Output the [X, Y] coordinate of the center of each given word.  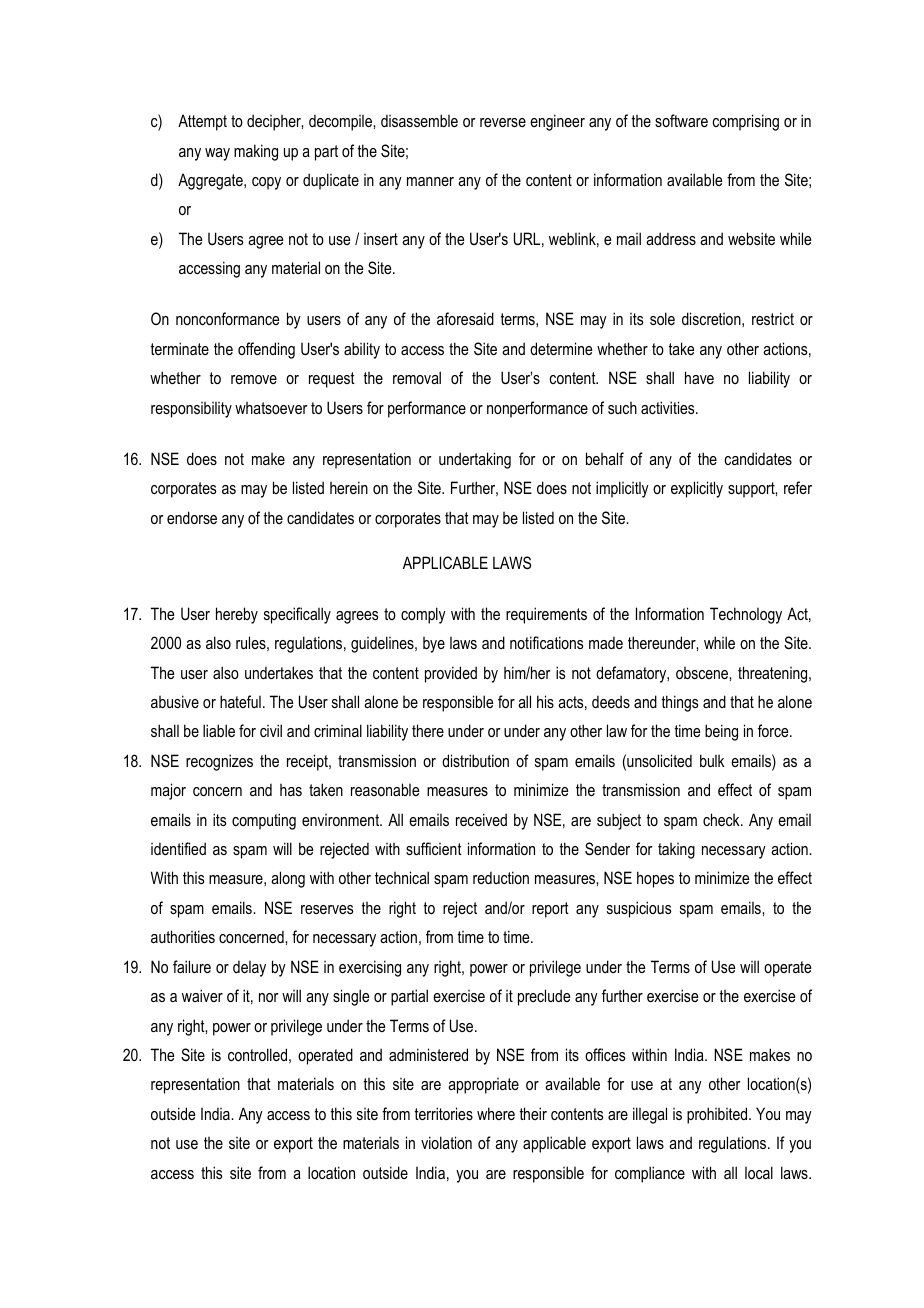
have [699, 377]
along [288, 879]
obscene [703, 673]
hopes [655, 879]
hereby [237, 615]
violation [446, 1142]
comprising [745, 122]
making [256, 152]
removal [417, 377]
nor [269, 997]
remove [254, 379]
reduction [501, 877]
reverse [503, 122]
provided [451, 674]
